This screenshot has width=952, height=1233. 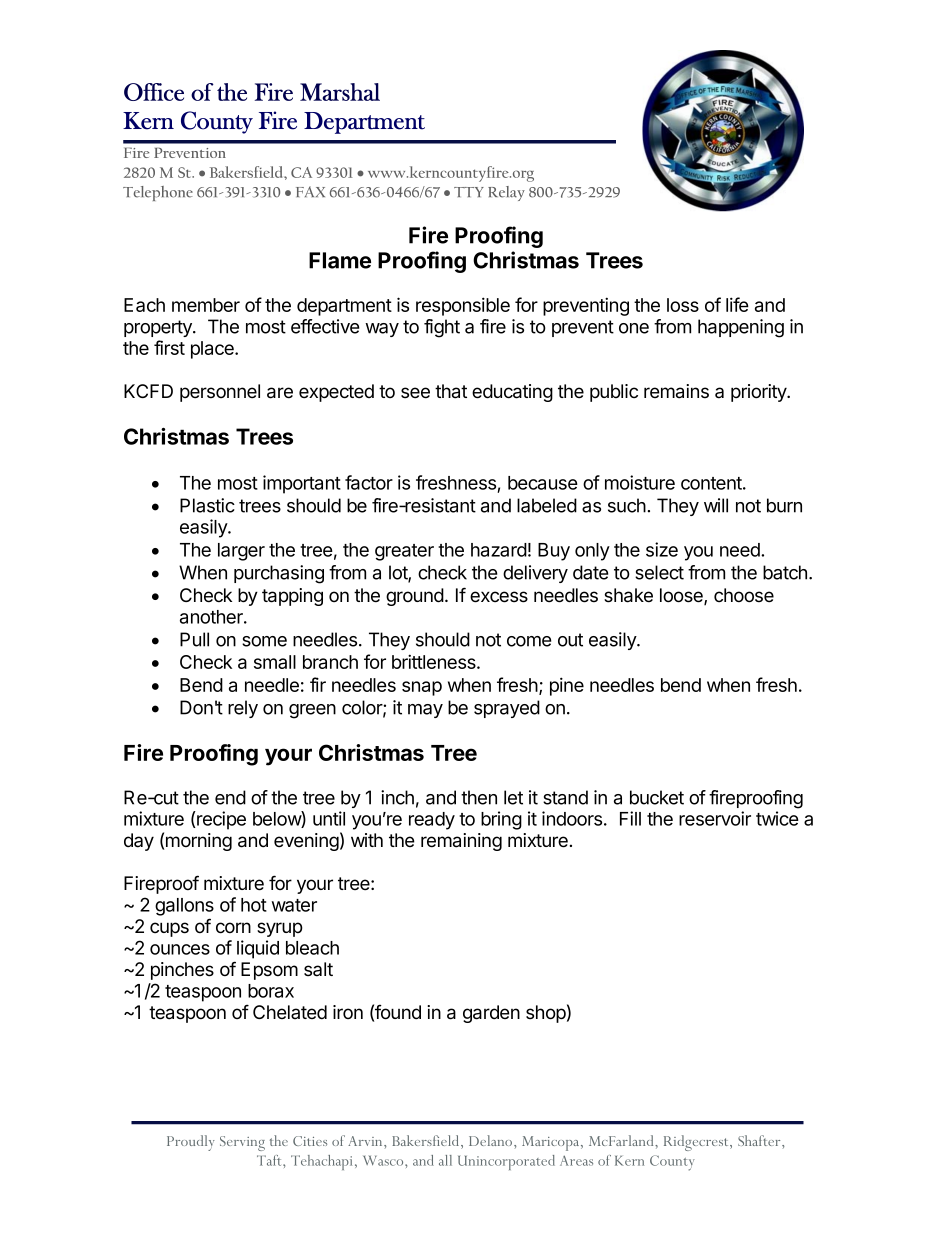 I want to click on Proudly, so click(x=191, y=1143).
